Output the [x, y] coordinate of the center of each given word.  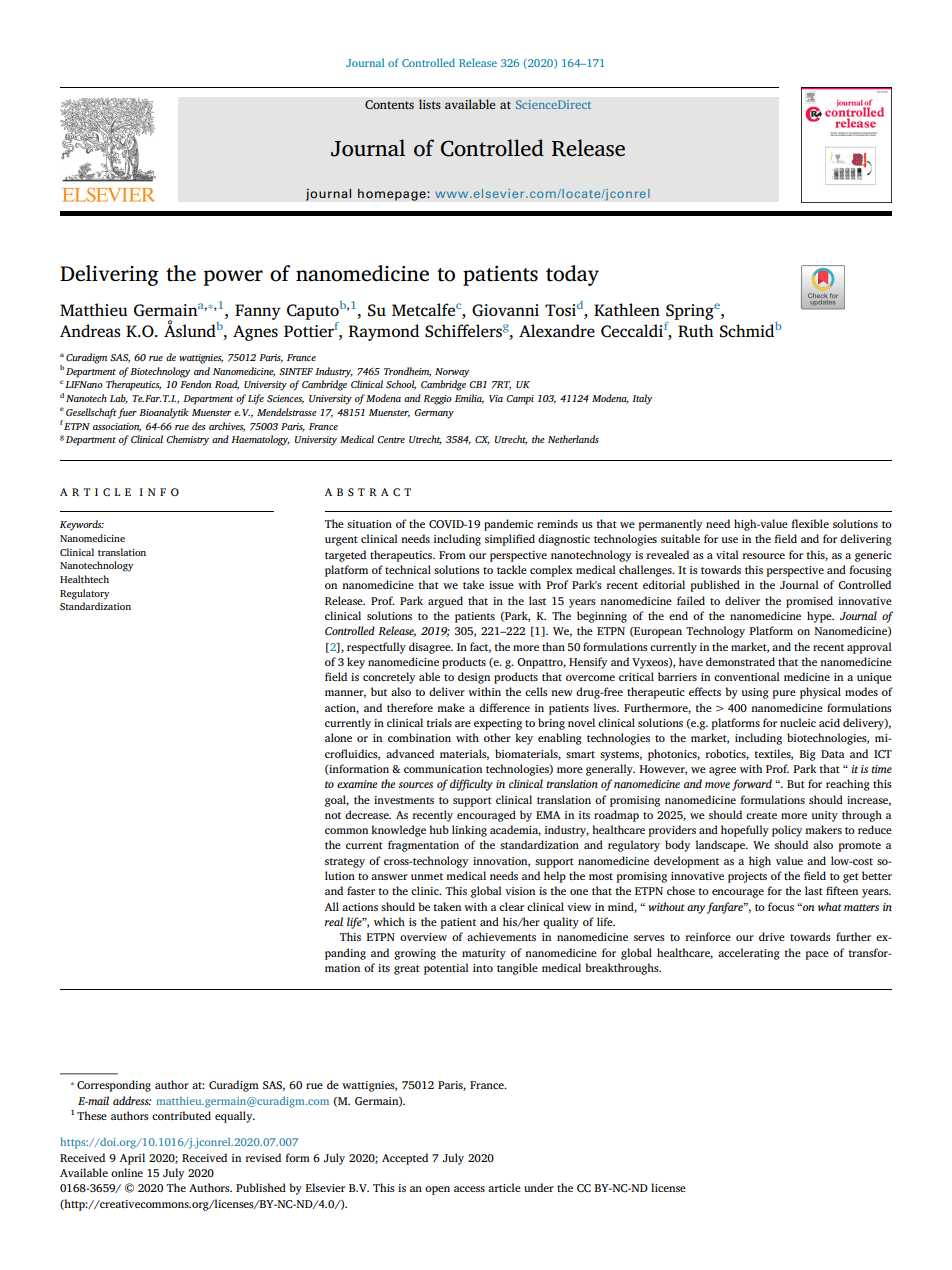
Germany [434, 414]
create [761, 815]
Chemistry [187, 440]
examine [357, 784]
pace [817, 955]
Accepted [405, 1159]
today [572, 275]
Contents [389, 105]
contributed [181, 1115]
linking [469, 831]
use [730, 540]
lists [430, 104]
